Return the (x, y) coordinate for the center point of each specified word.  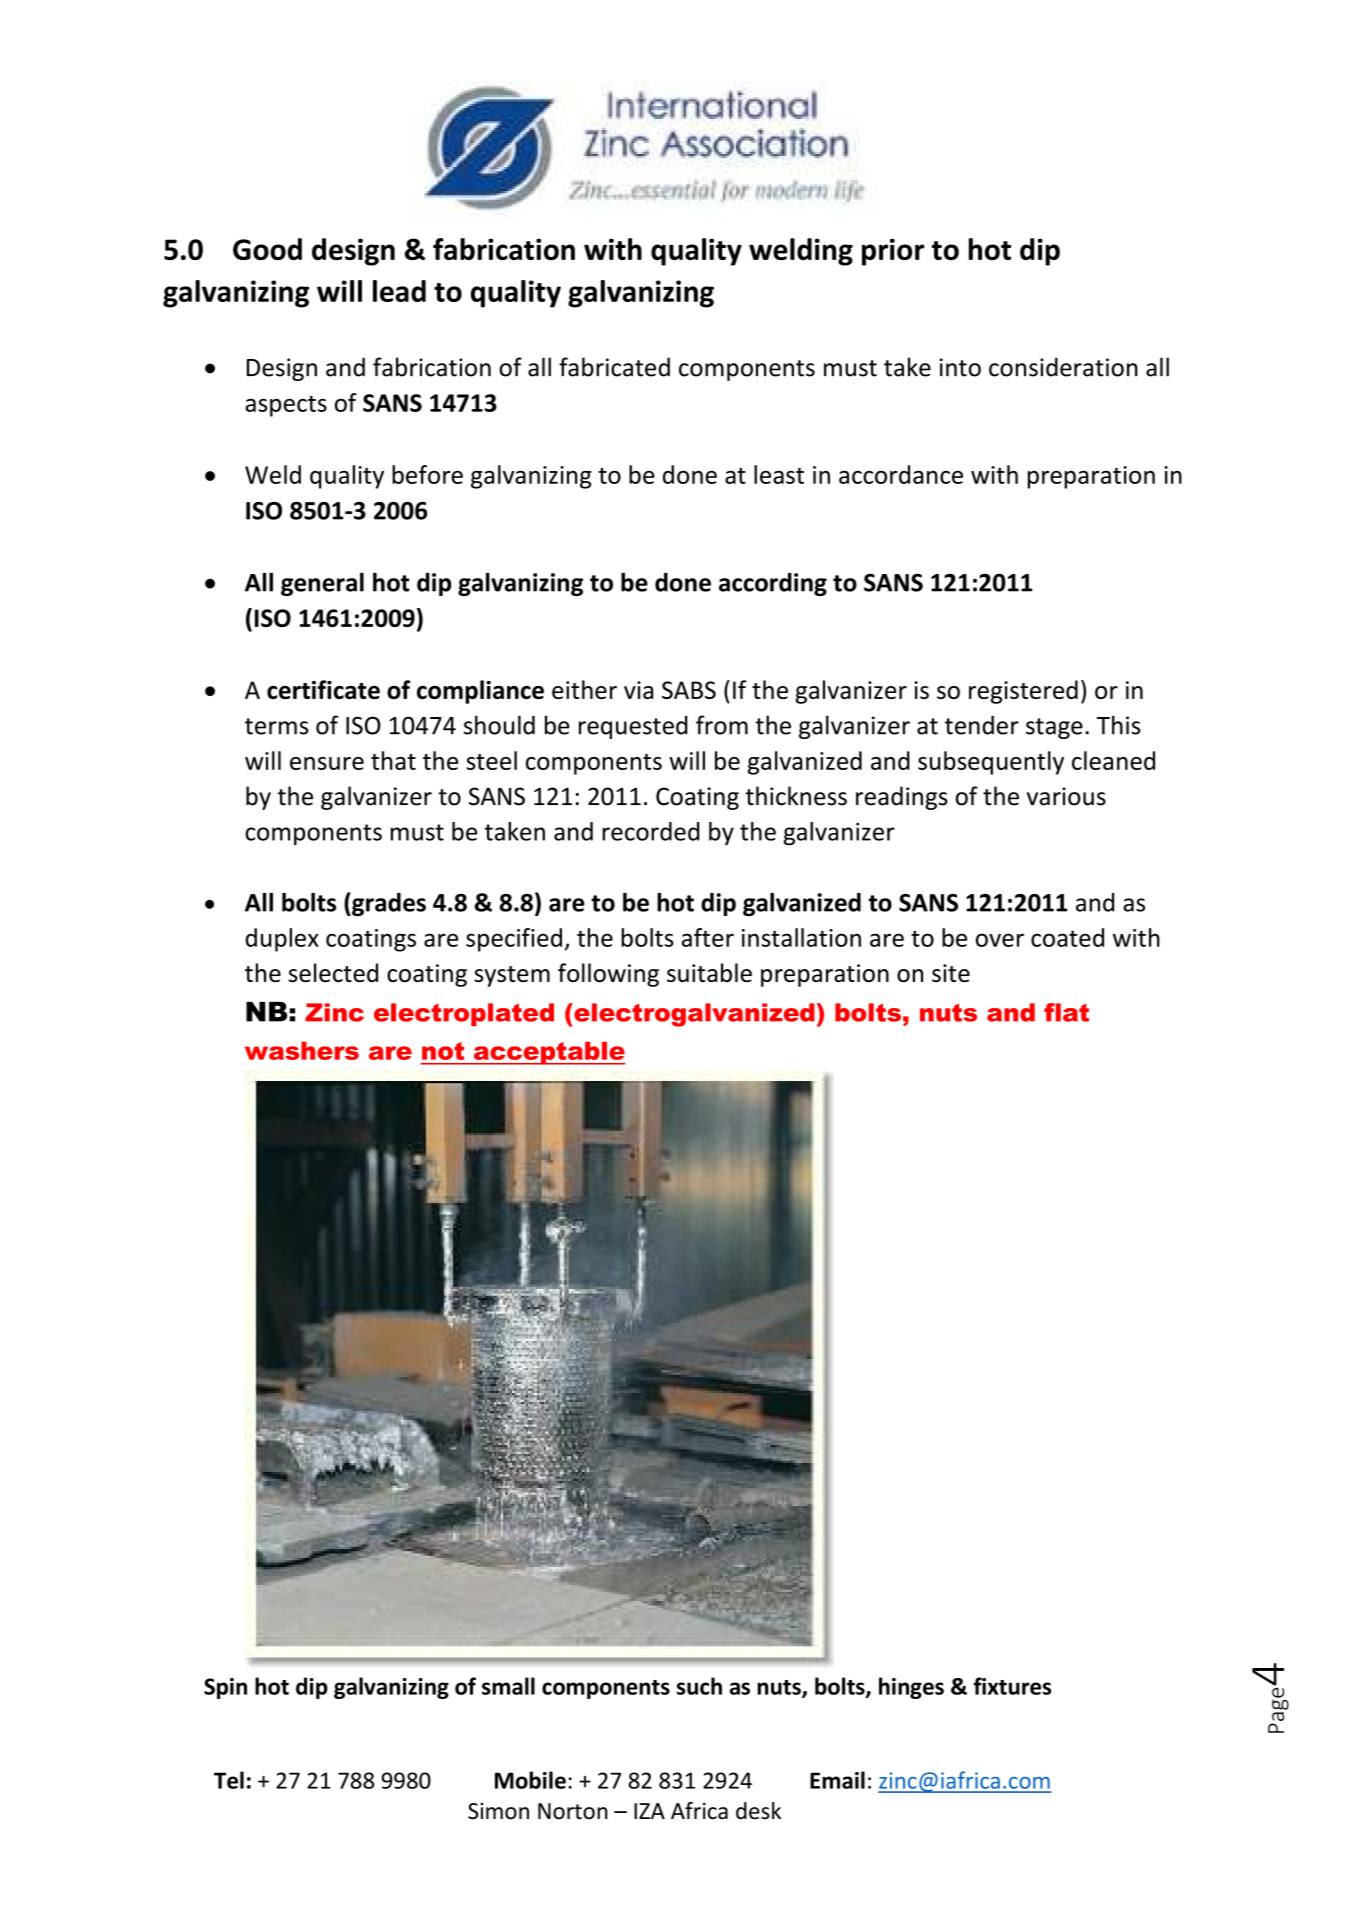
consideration (1063, 367)
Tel (229, 1780)
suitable (709, 972)
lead (399, 291)
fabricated (614, 367)
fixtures (1012, 1686)
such (699, 1686)
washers (302, 1051)
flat (1066, 1012)
